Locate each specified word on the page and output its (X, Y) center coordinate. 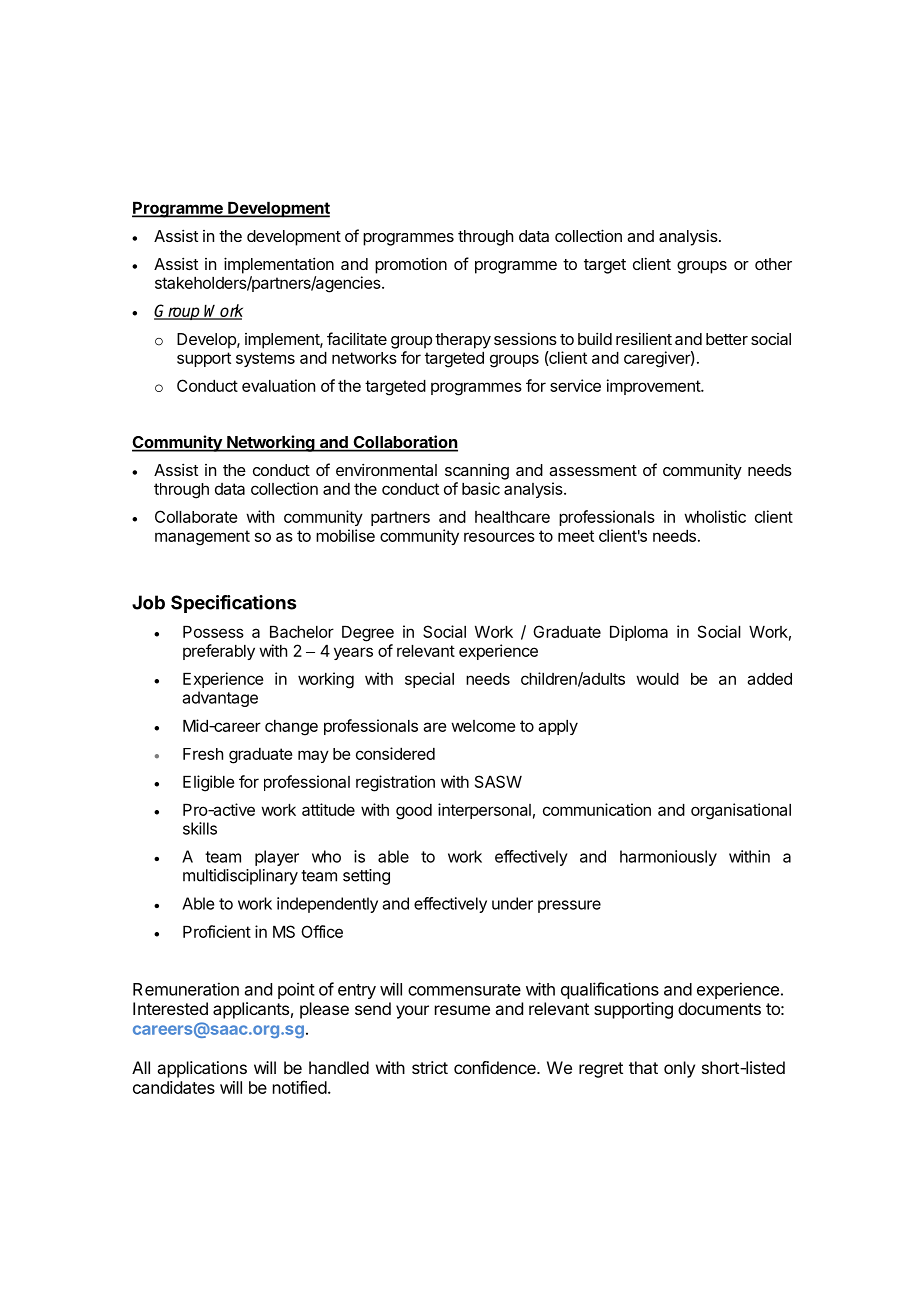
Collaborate (196, 516)
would (657, 679)
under (512, 903)
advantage (220, 699)
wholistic (715, 516)
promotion (411, 265)
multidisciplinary (240, 877)
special (429, 680)
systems (265, 359)
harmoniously (668, 858)
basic (481, 488)
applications (202, 1069)
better (727, 339)
